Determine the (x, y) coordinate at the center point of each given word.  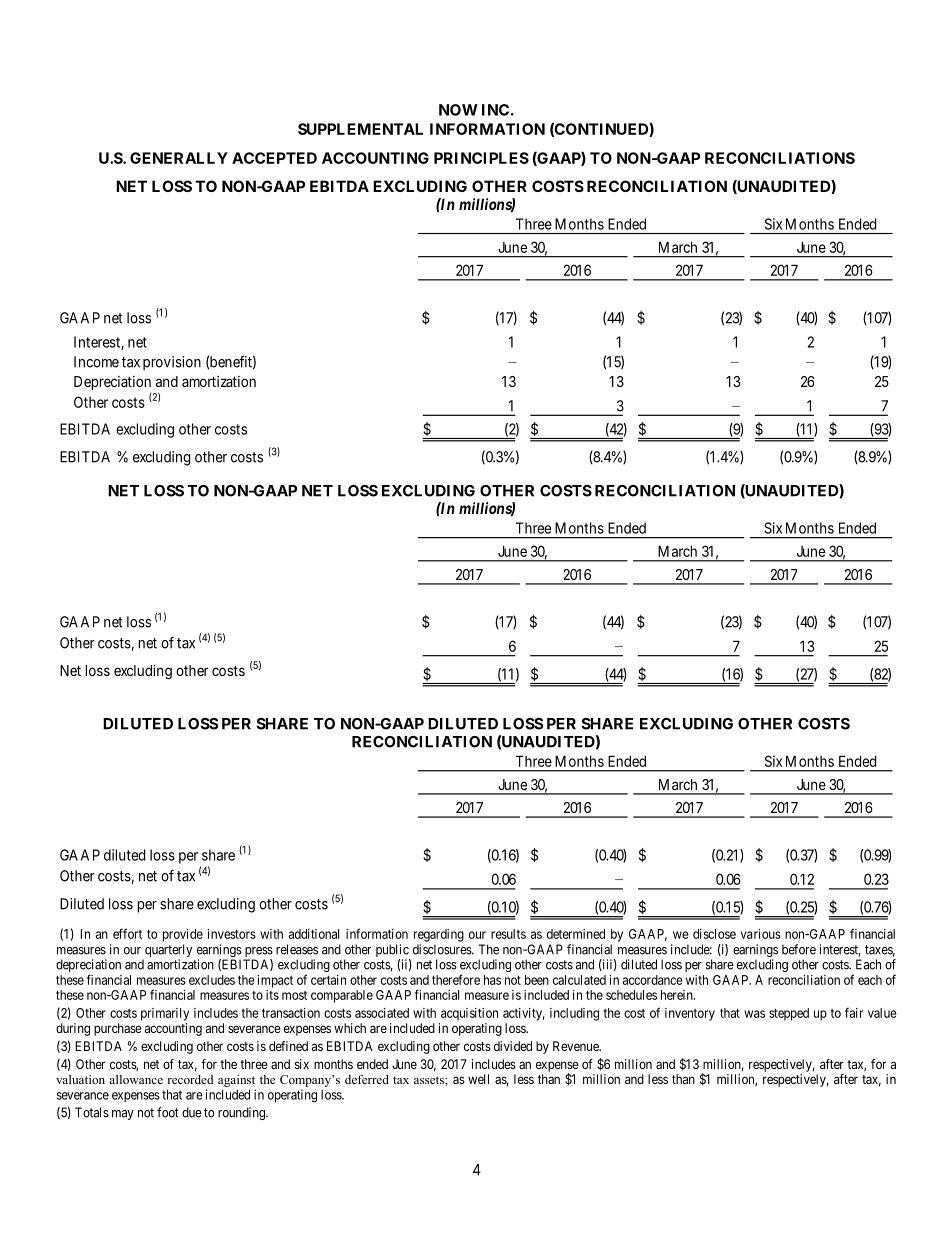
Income (96, 362)
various (761, 934)
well (478, 1079)
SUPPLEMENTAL (360, 129)
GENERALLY (179, 158)
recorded (190, 1079)
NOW (458, 110)
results (508, 934)
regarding (439, 935)
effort (127, 933)
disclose (714, 934)
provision (172, 363)
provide (183, 935)
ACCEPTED (274, 158)
